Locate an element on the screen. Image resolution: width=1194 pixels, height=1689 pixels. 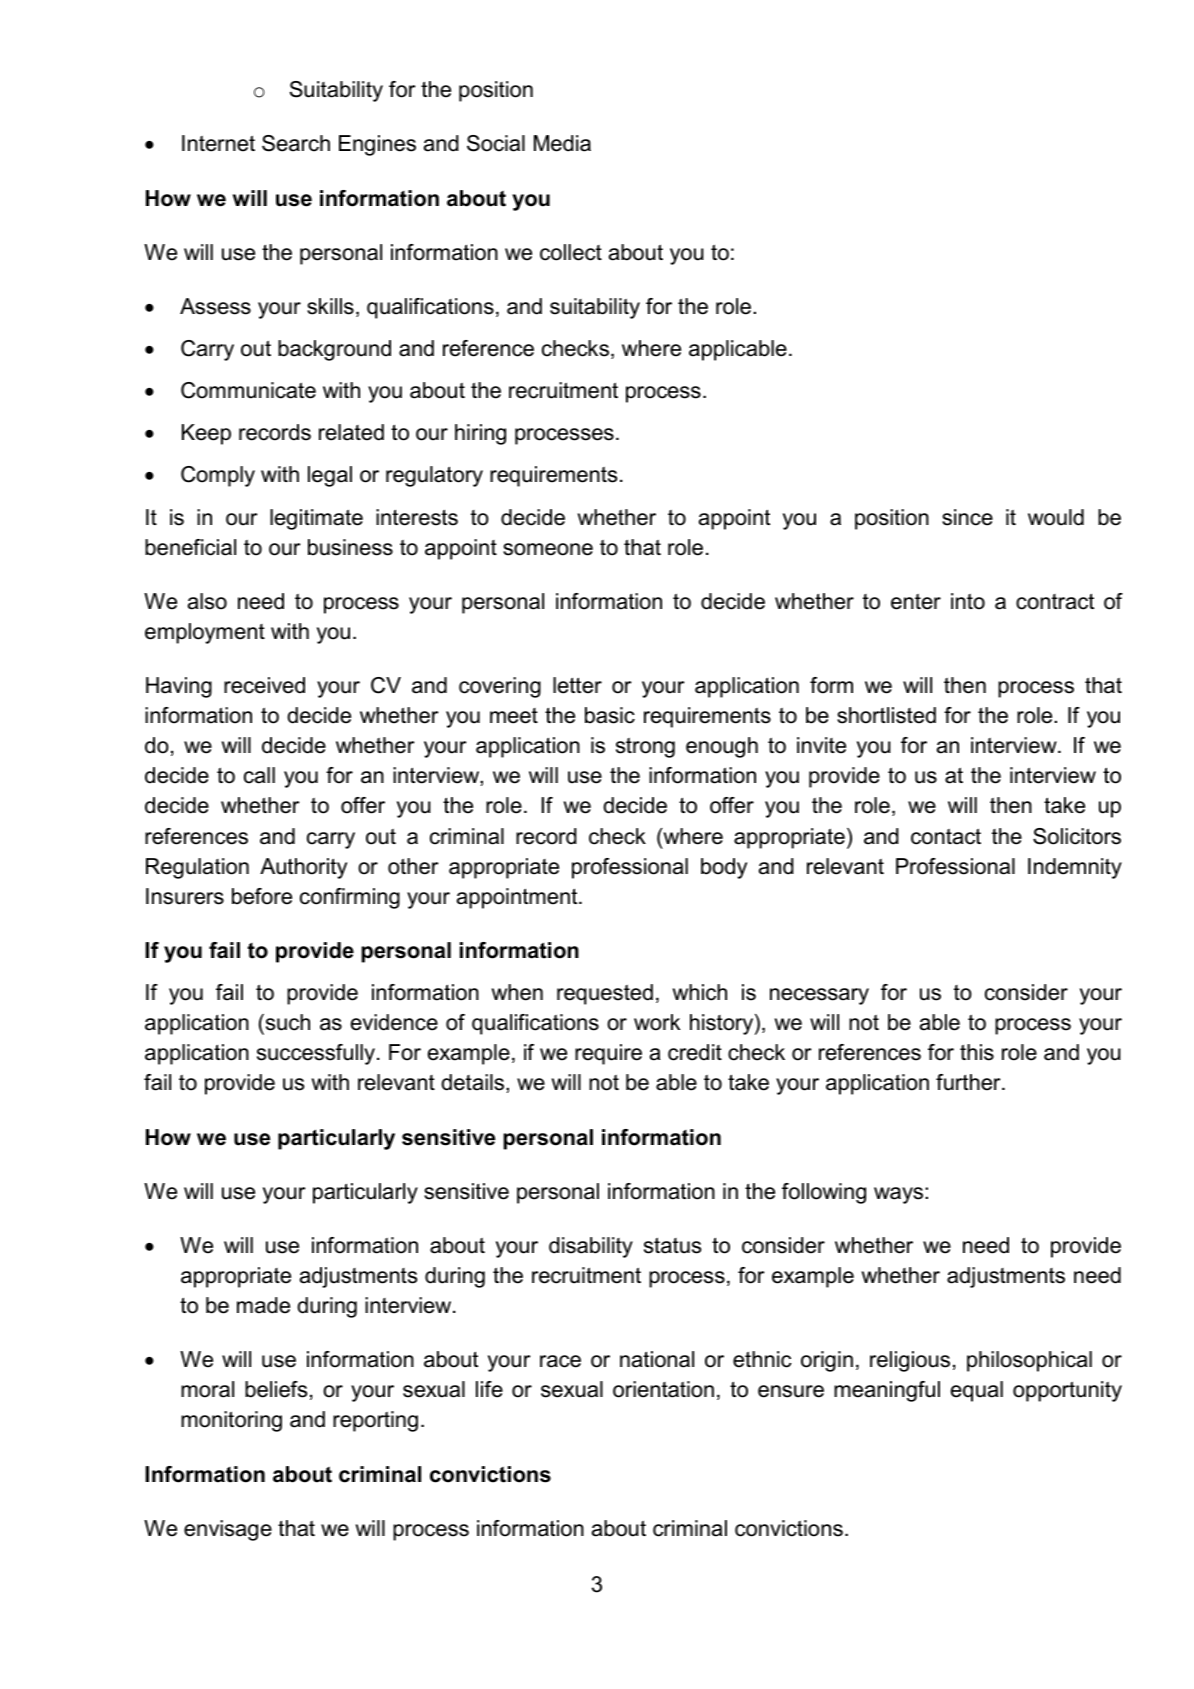
Media is located at coordinates (562, 143).
